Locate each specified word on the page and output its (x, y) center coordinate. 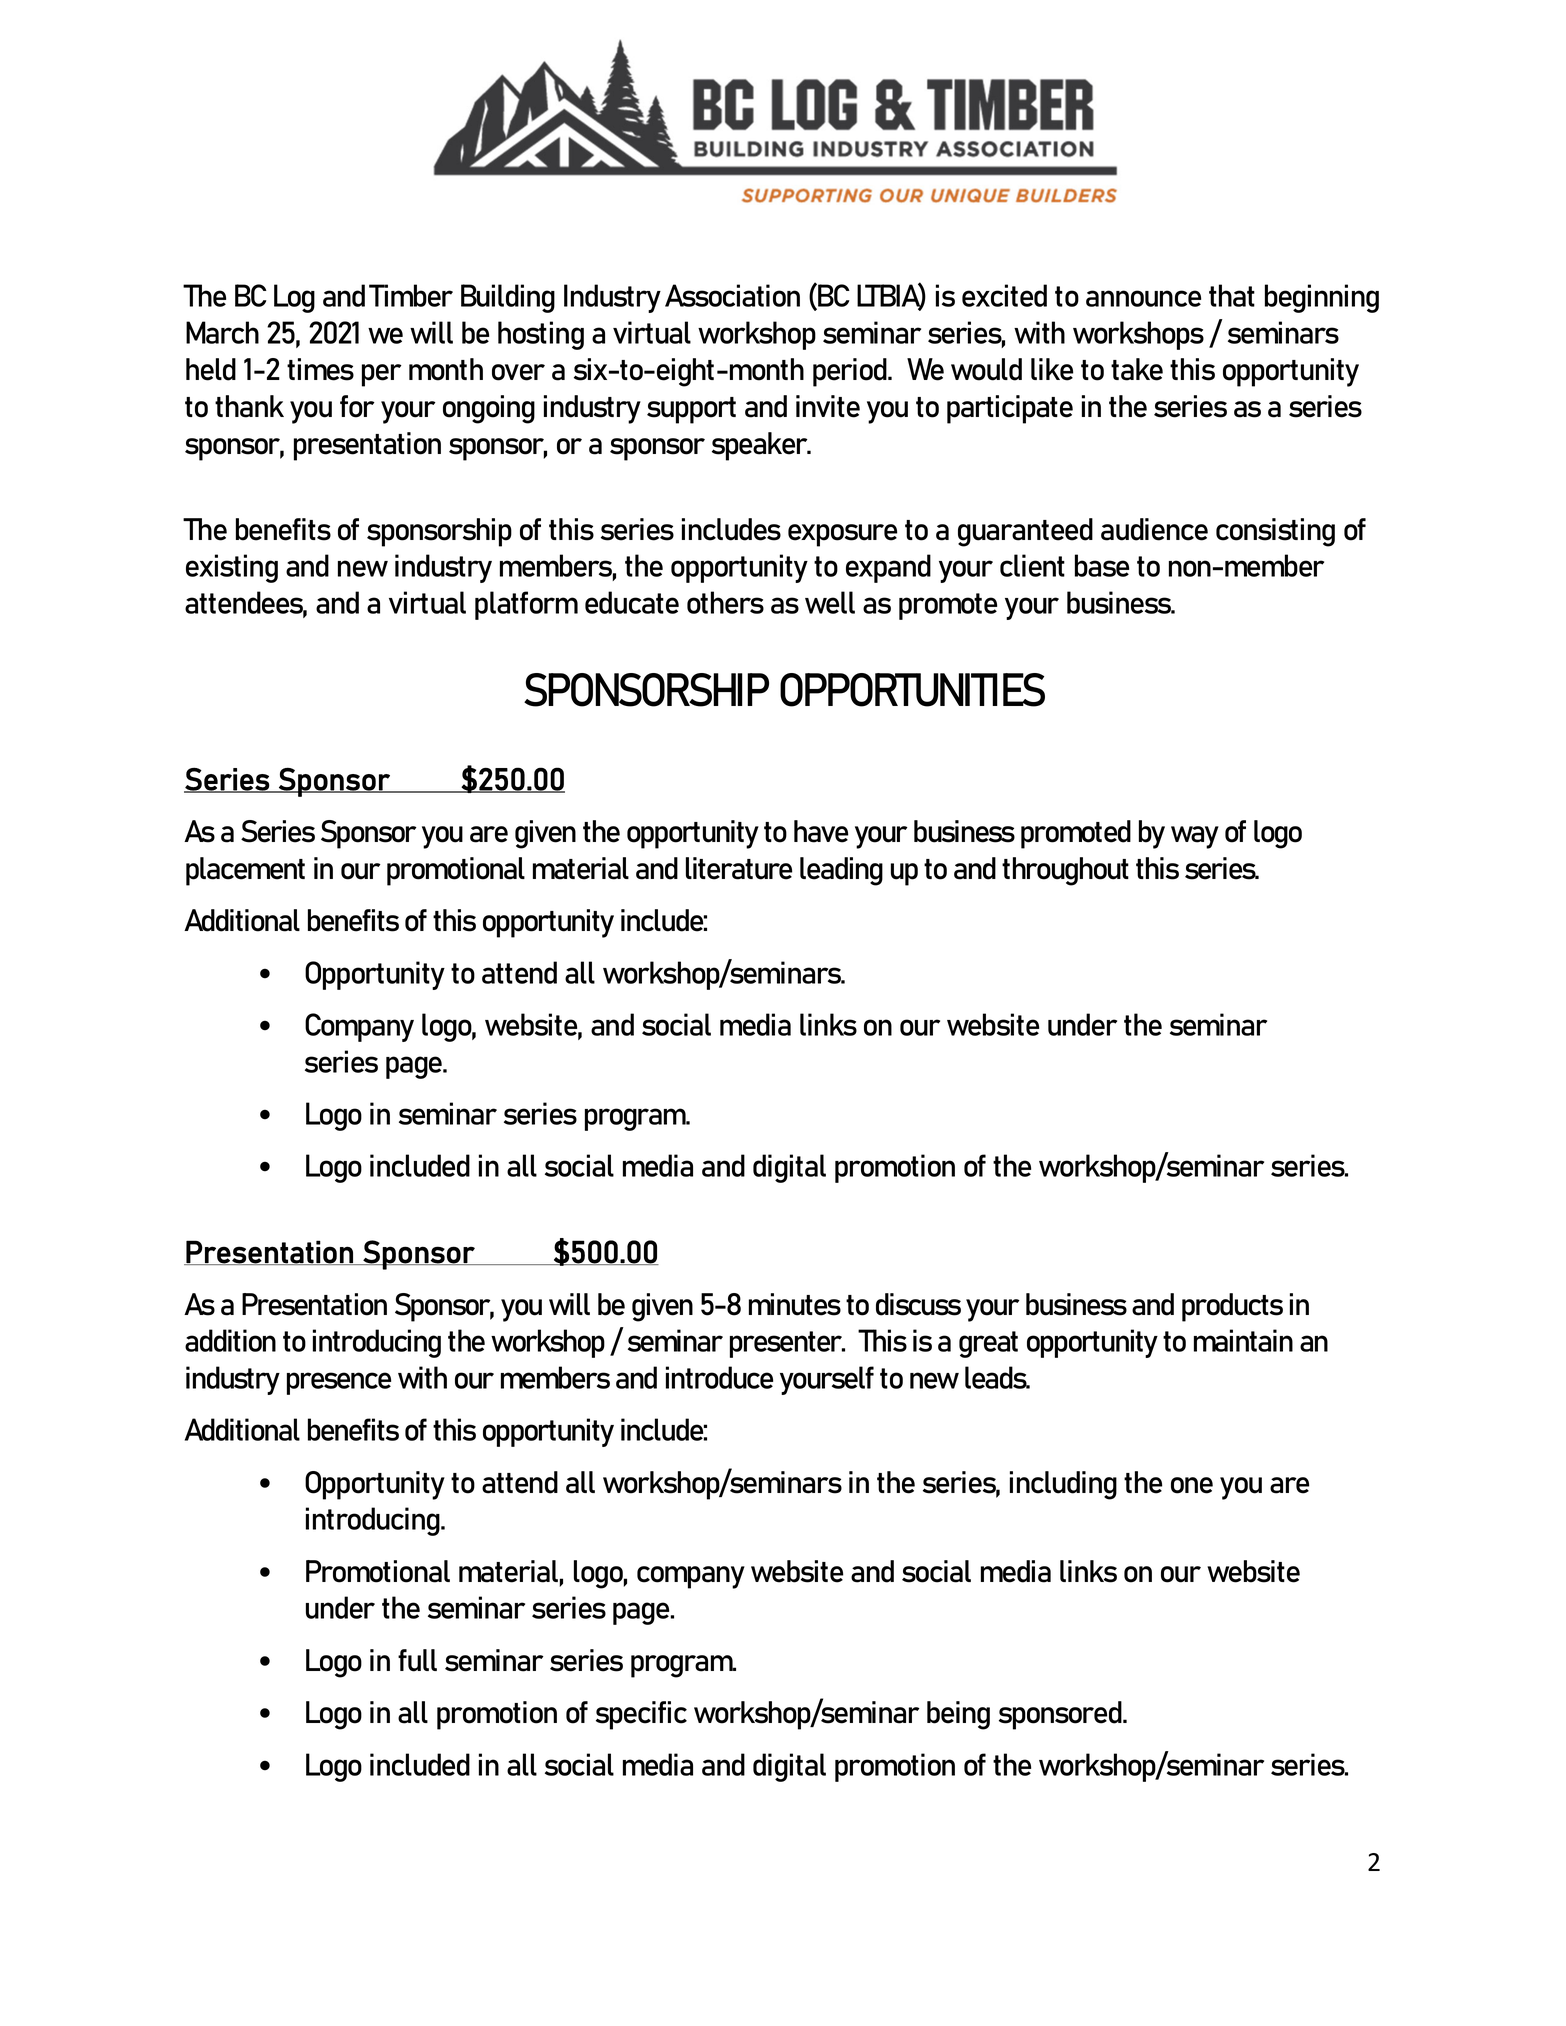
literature (739, 868)
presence (339, 1383)
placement (245, 871)
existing (232, 568)
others (725, 602)
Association (732, 295)
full (417, 1660)
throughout (1065, 871)
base (1102, 565)
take (1137, 369)
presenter (787, 1344)
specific (641, 1715)
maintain (1243, 1340)
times (320, 369)
